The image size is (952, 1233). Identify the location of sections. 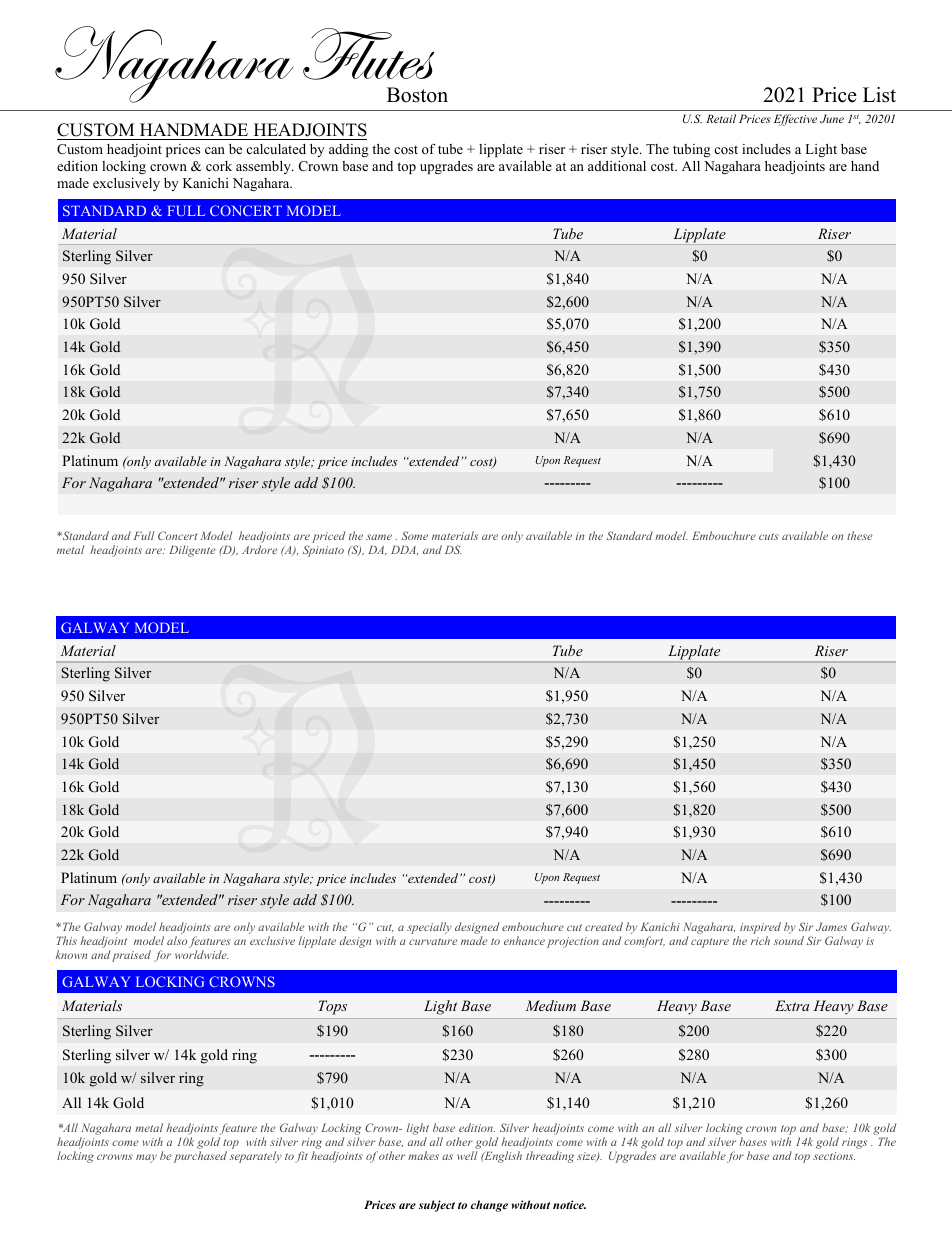
(834, 1156).
